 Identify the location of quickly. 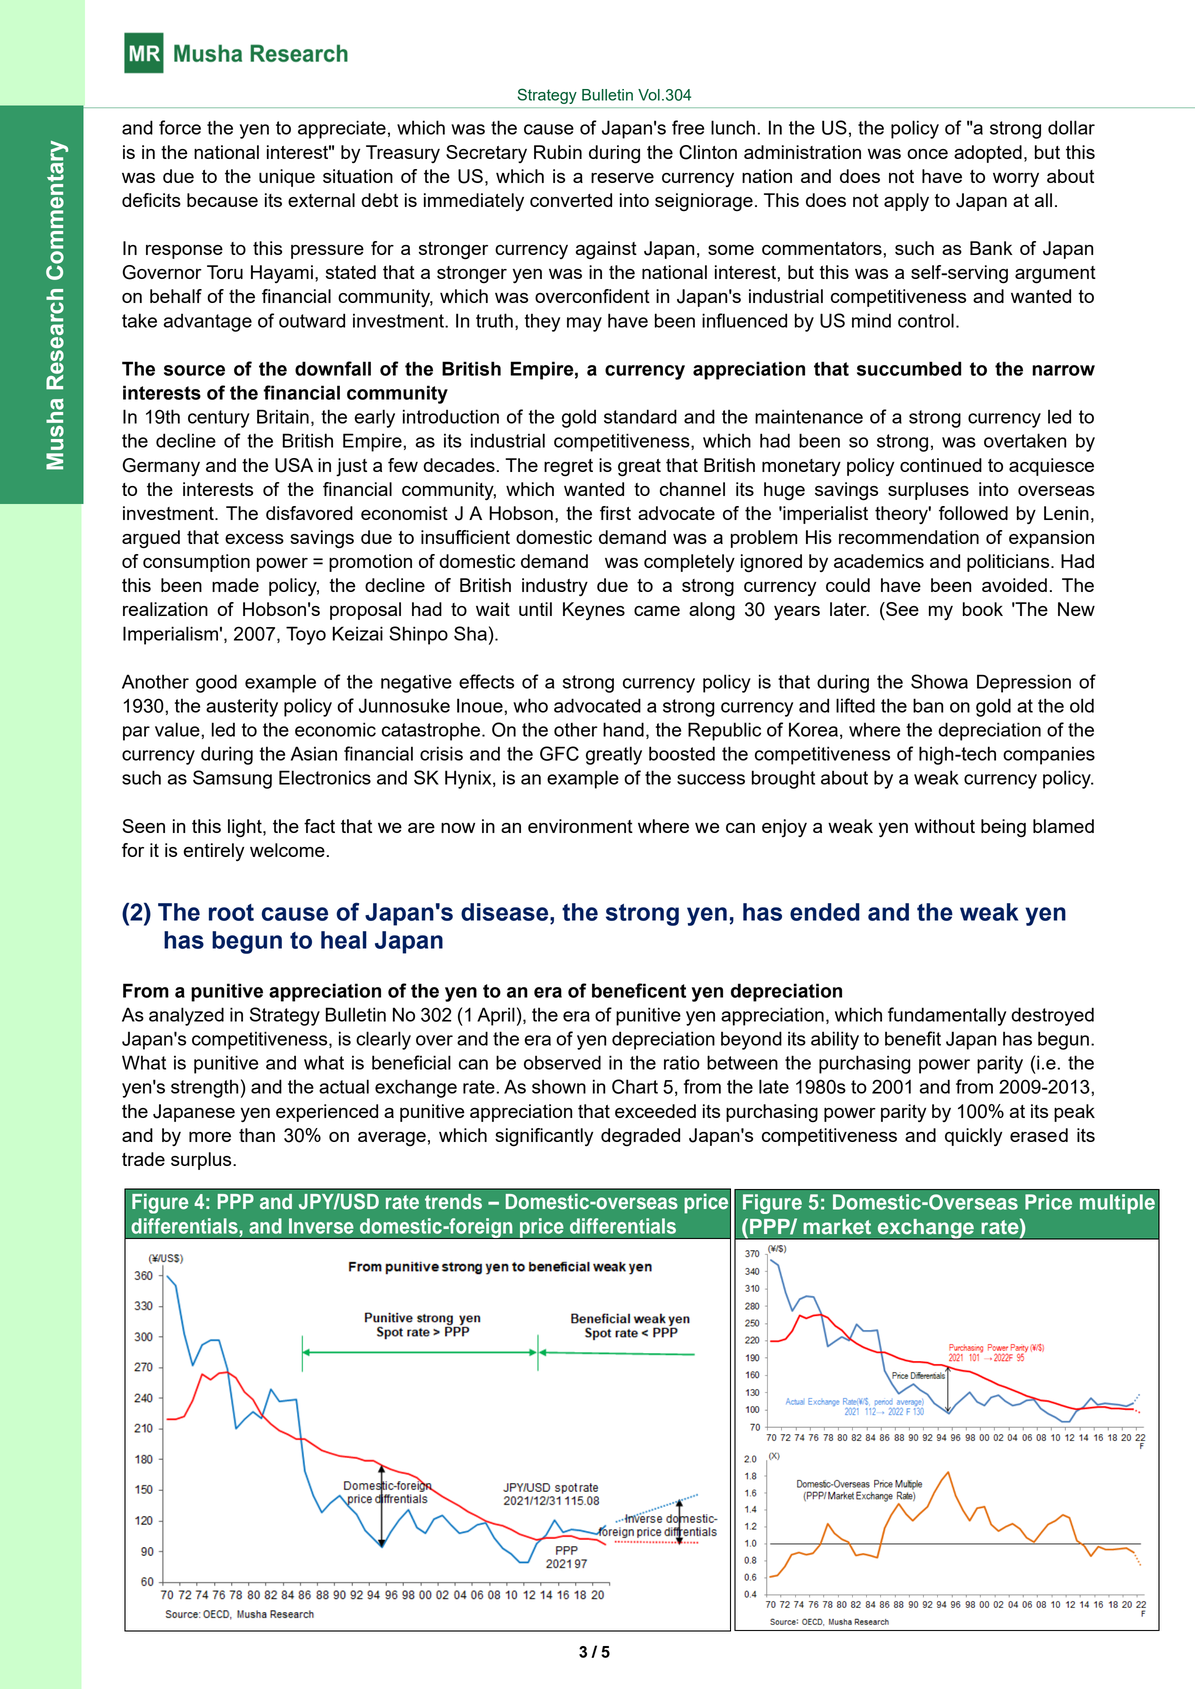
(973, 1137).
